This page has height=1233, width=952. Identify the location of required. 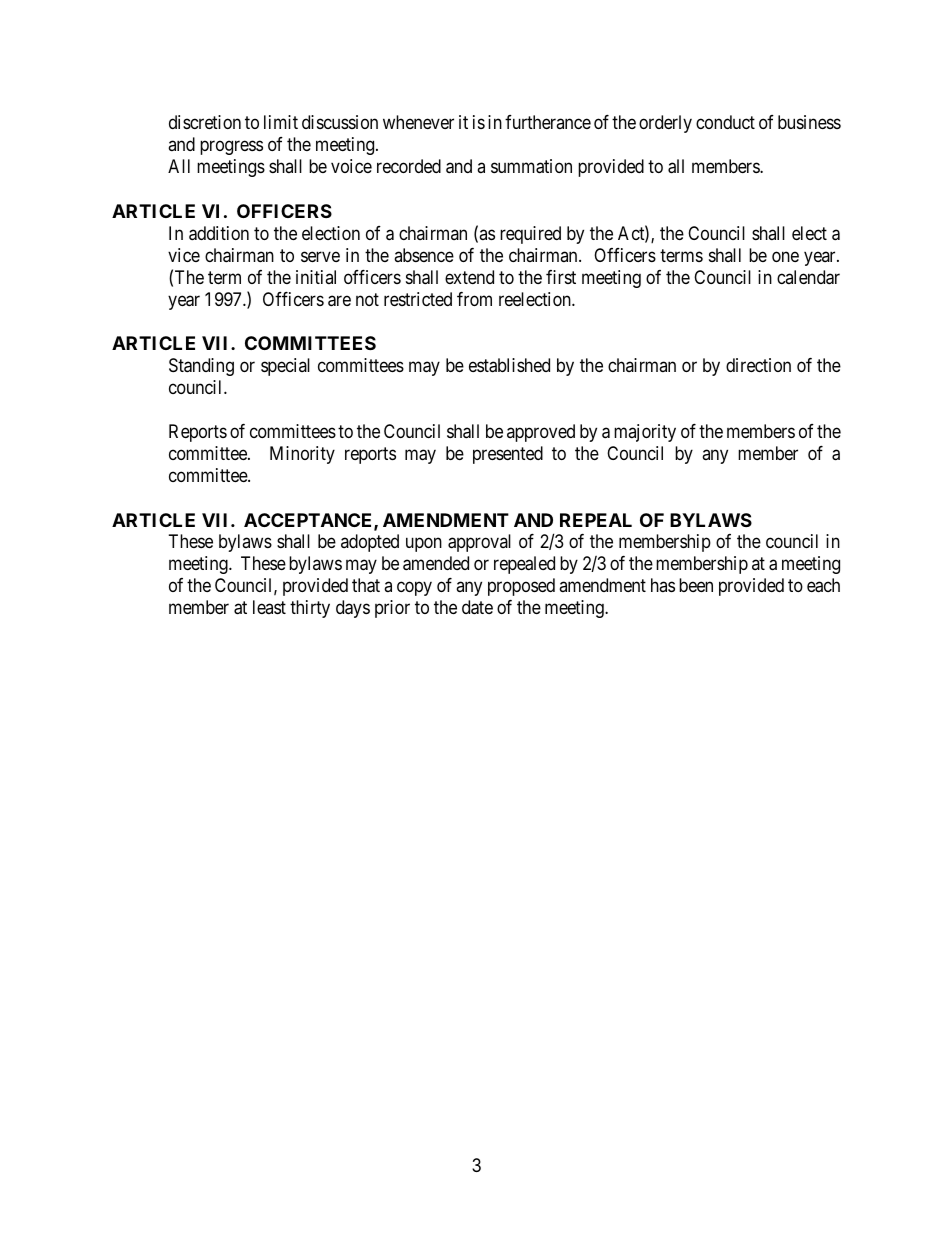
(530, 235).
